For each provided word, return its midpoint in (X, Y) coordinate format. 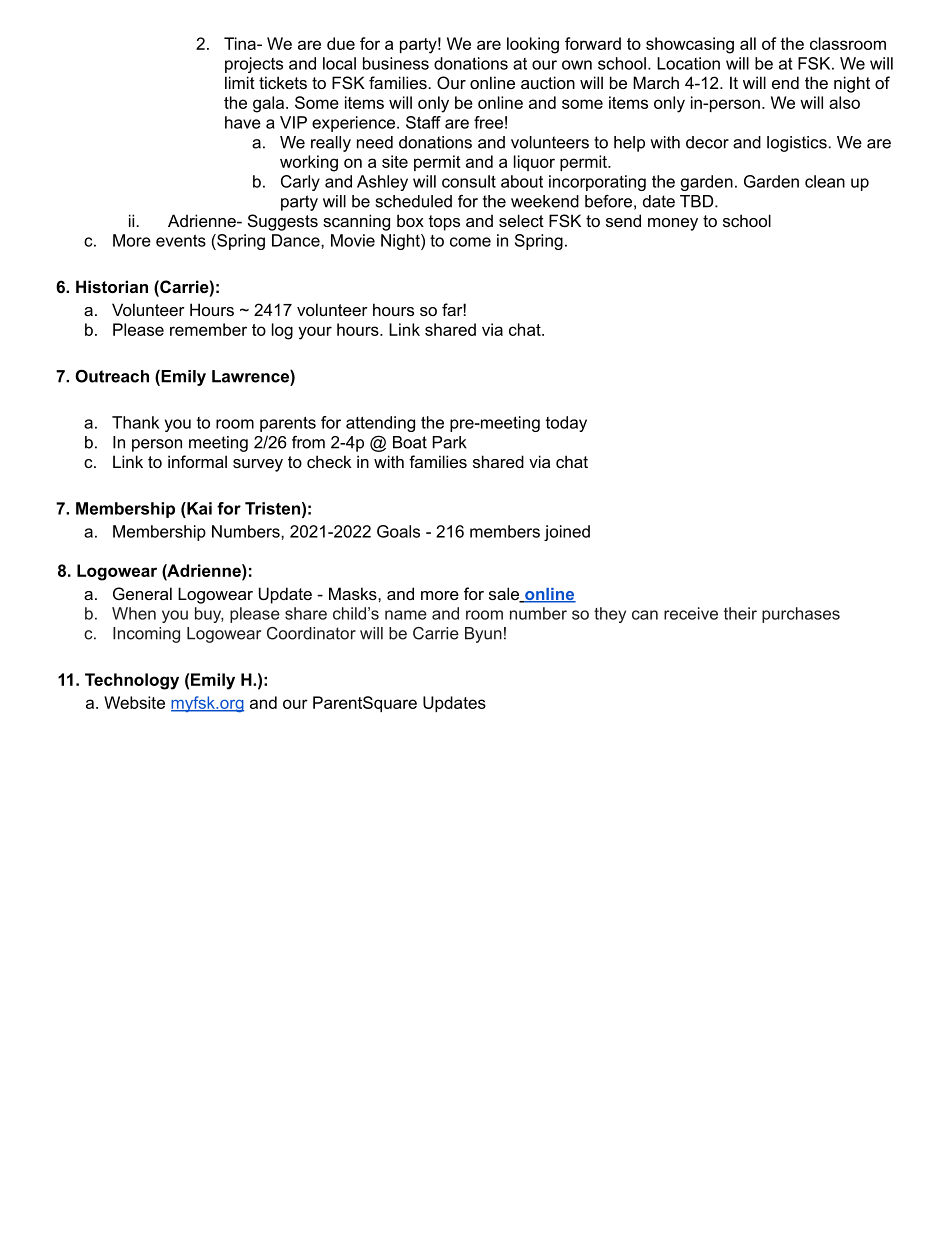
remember (208, 329)
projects (254, 65)
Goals (398, 531)
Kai (198, 508)
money (673, 224)
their (740, 613)
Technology (132, 681)
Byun (483, 635)
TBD (698, 201)
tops (444, 223)
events (181, 241)
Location (688, 63)
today (566, 424)
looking (533, 45)
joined (567, 533)
